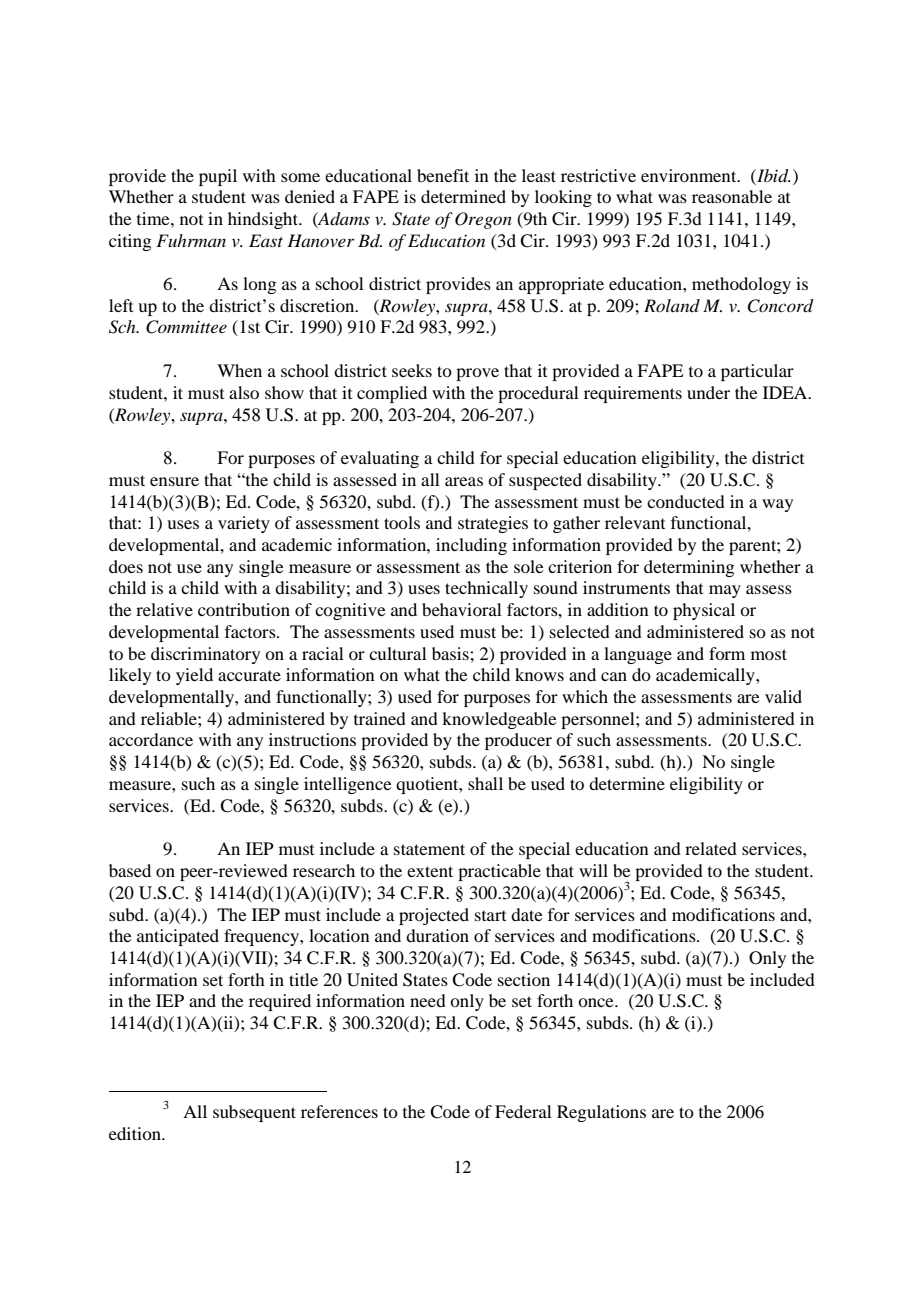 This screenshot has width=924, height=1308. I want to click on areas, so click(464, 481).
